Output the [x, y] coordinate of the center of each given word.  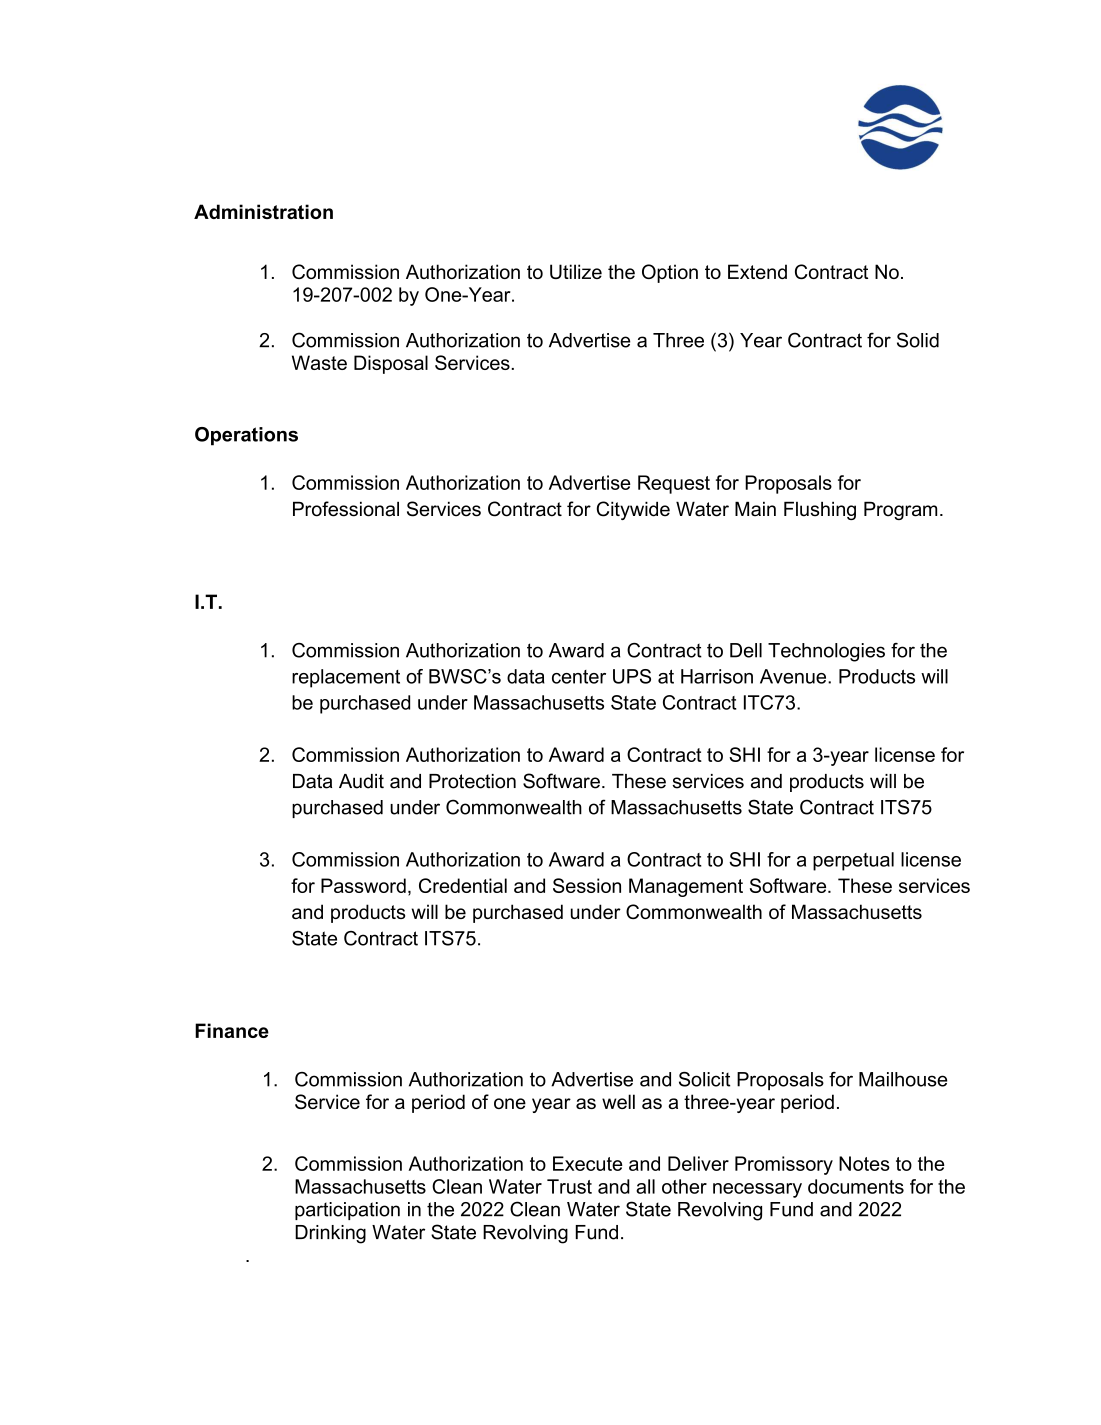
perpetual [853, 861]
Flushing [820, 510]
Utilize [576, 271]
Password [363, 885]
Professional [346, 509]
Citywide [633, 510]
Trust [569, 1186]
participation [347, 1211]
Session [587, 885]
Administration [263, 211]
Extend [757, 271]
